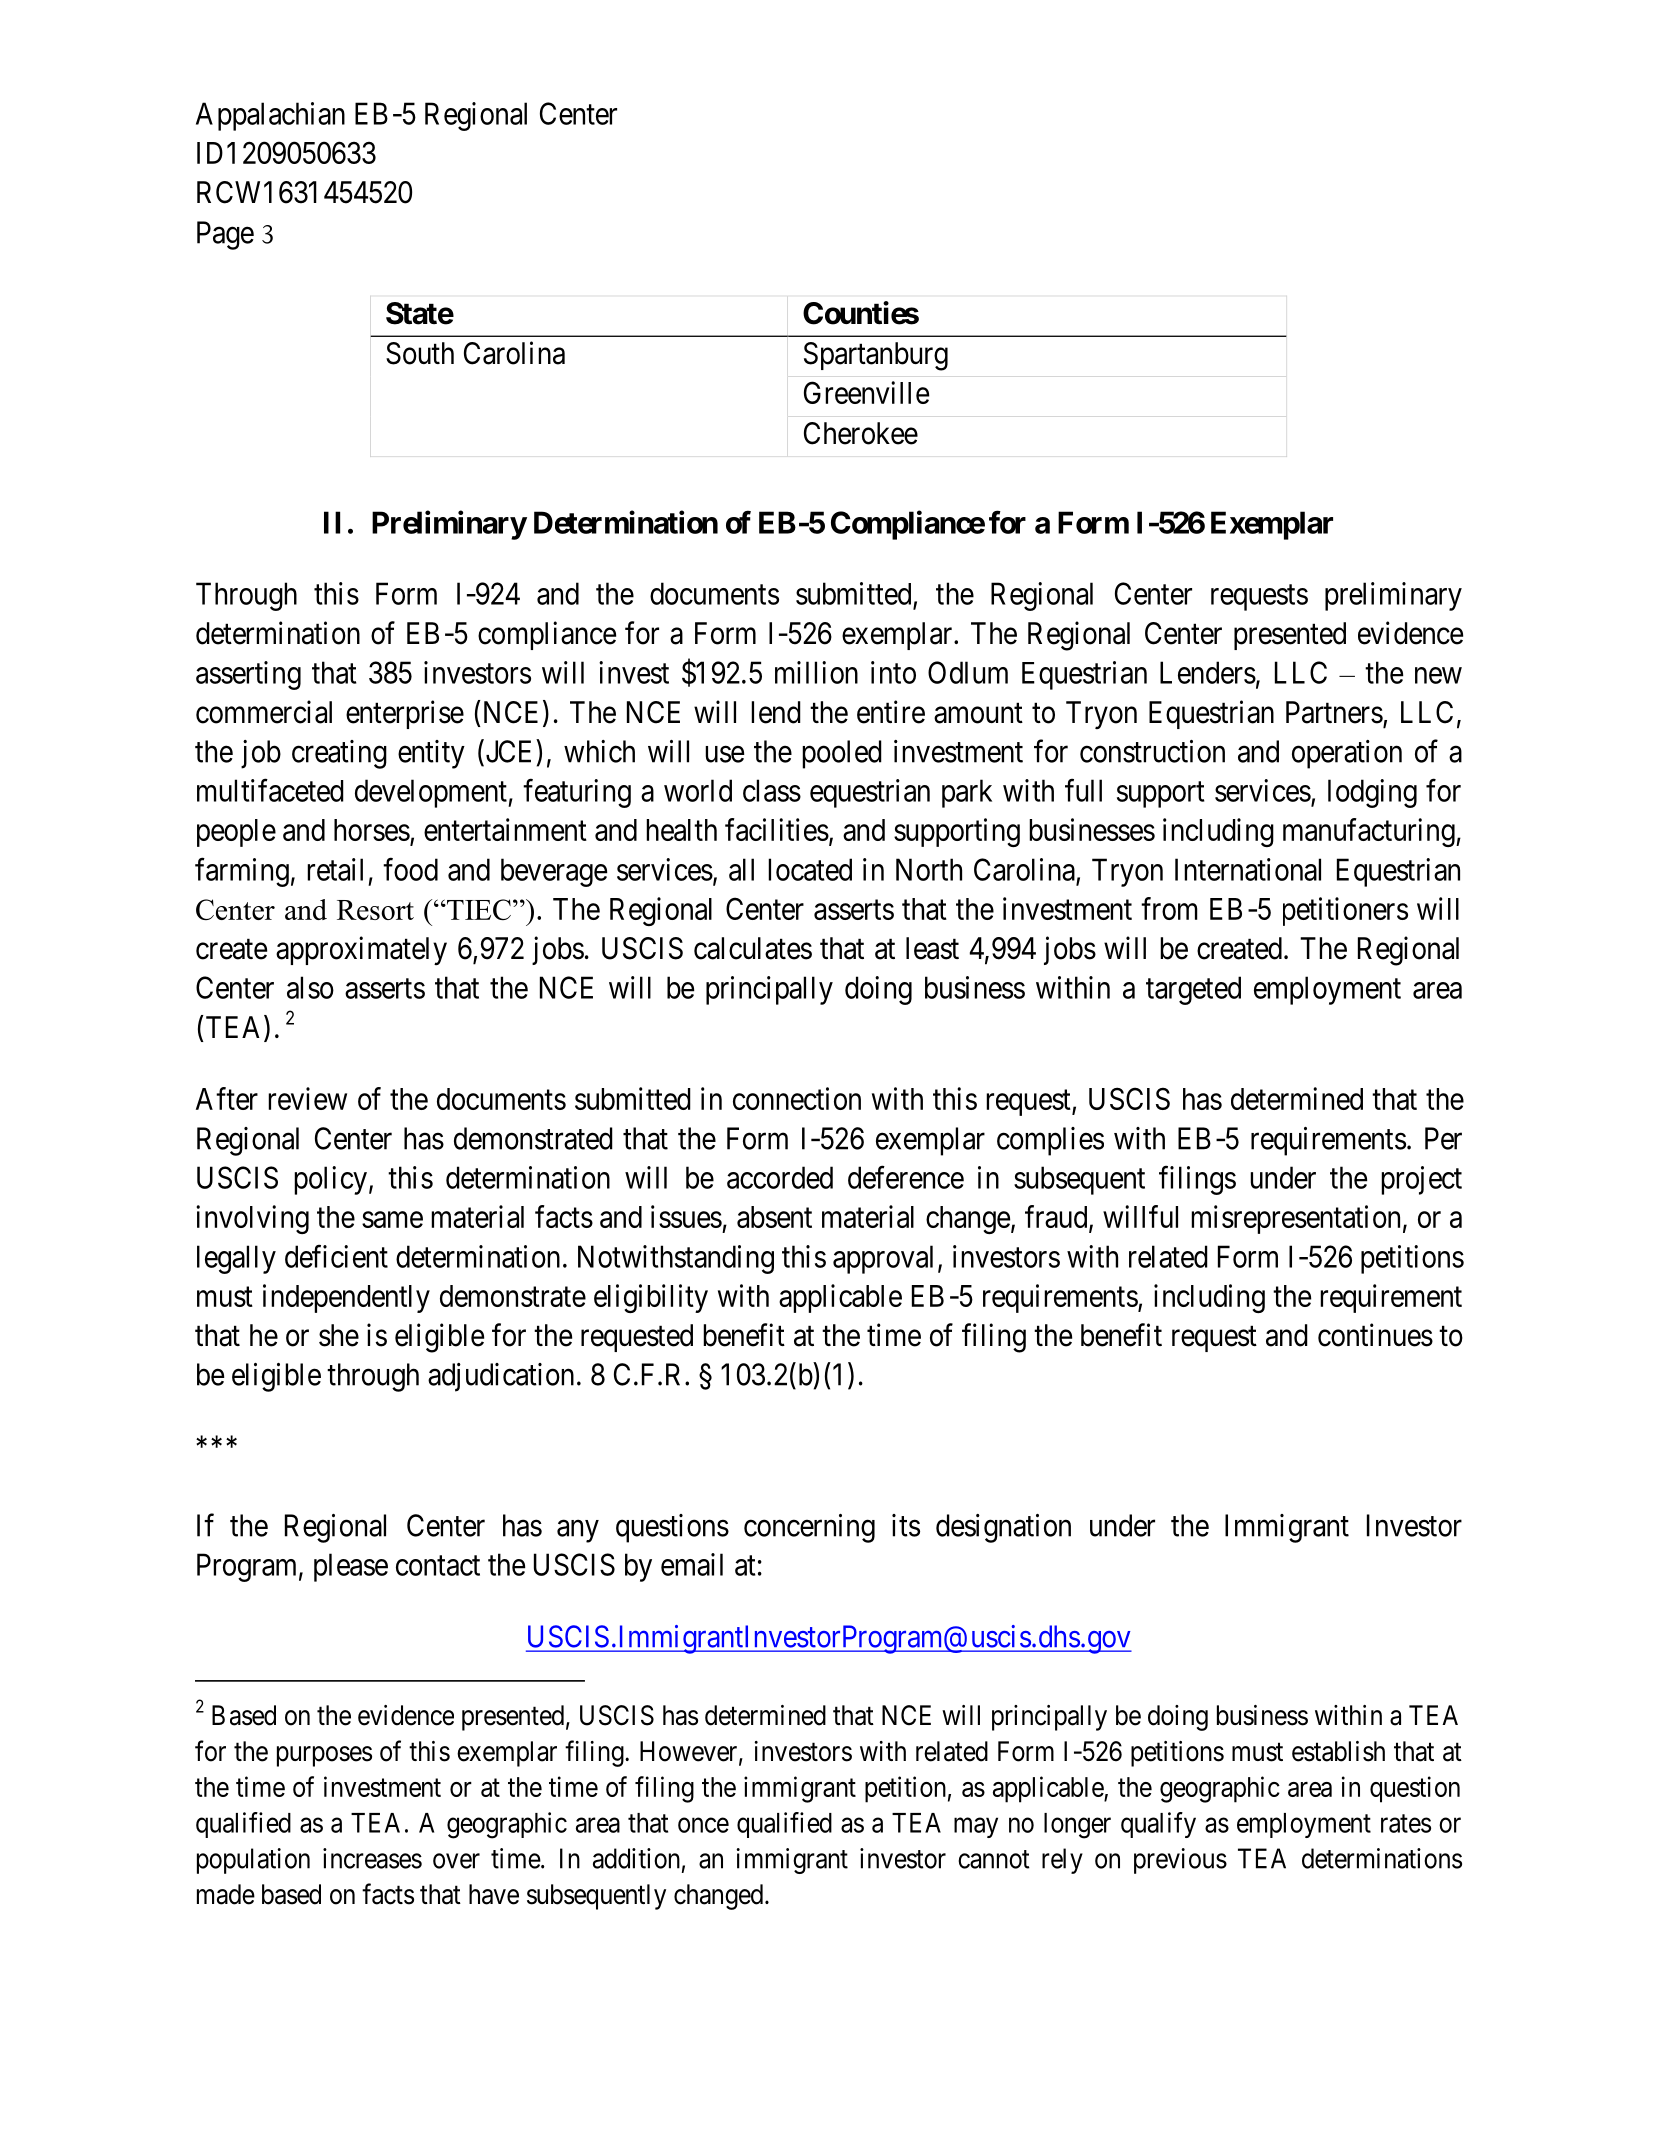 This screenshot has height=2144, width=1657. What do you see at coordinates (866, 392) in the screenshot?
I see `Greenville` at bounding box center [866, 392].
